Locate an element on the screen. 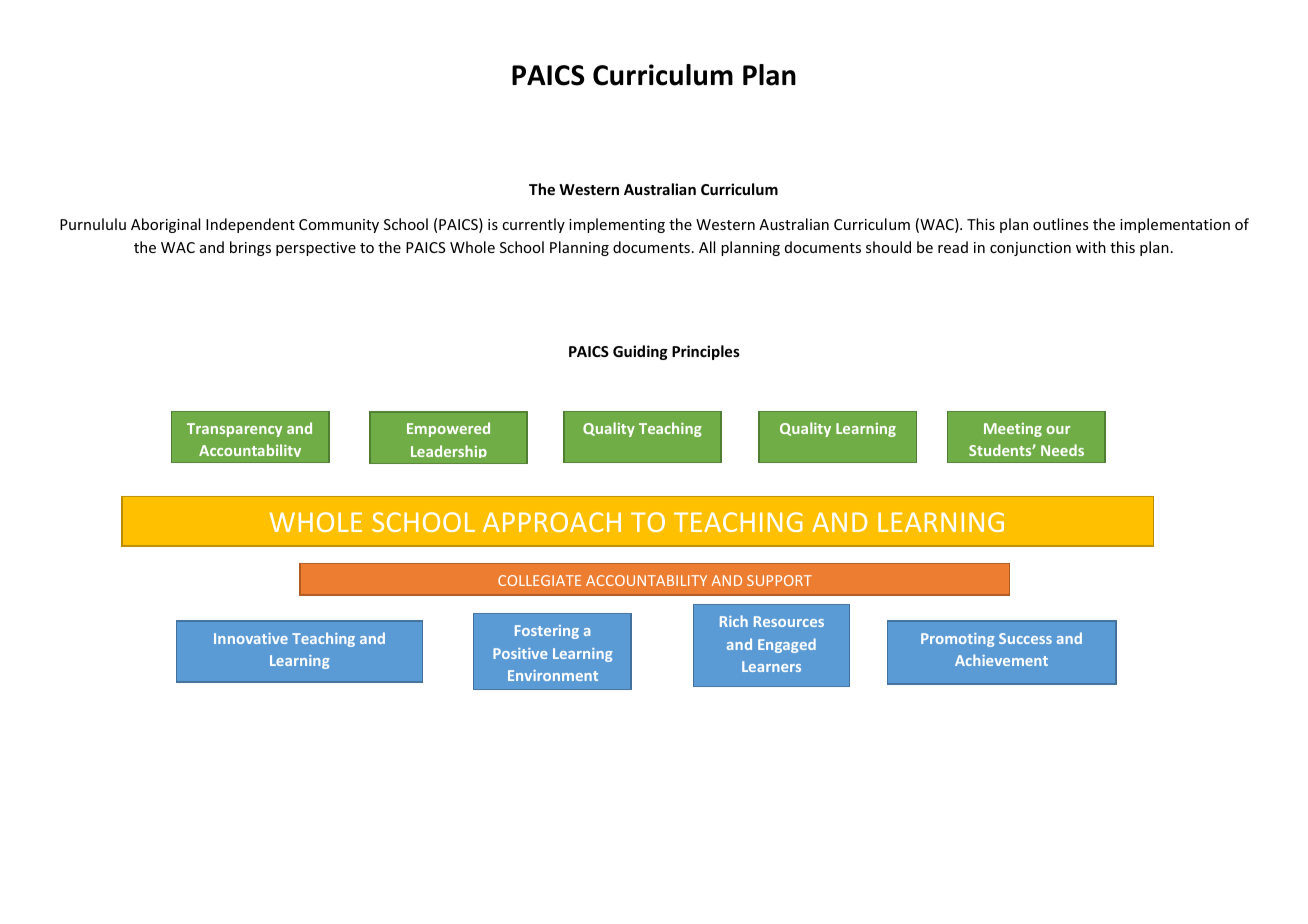 The height and width of the screenshot is (924, 1308). Principles is located at coordinates (706, 352).
